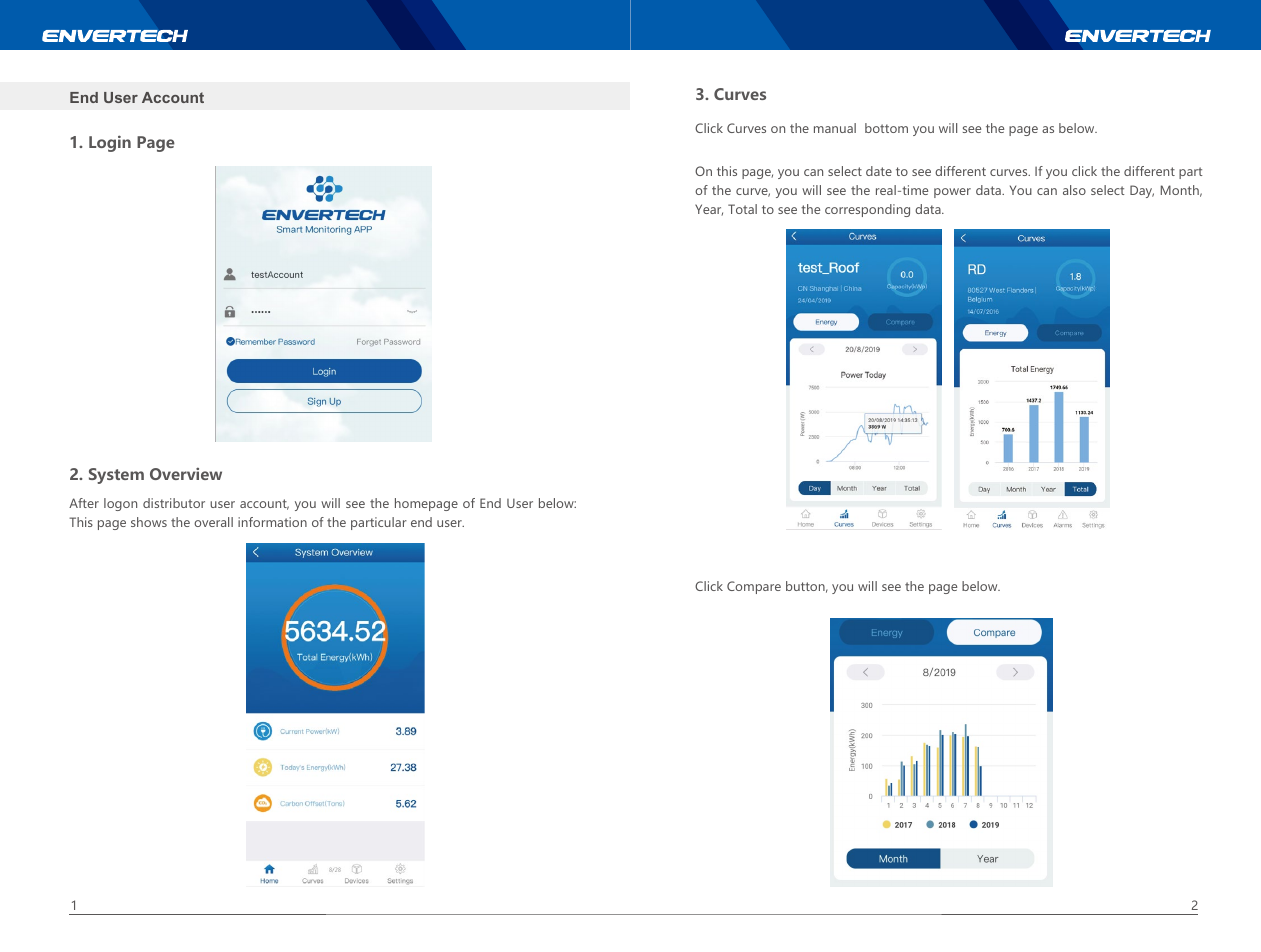 This image has width=1261, height=952. I want to click on Compare, so click(754, 587).
